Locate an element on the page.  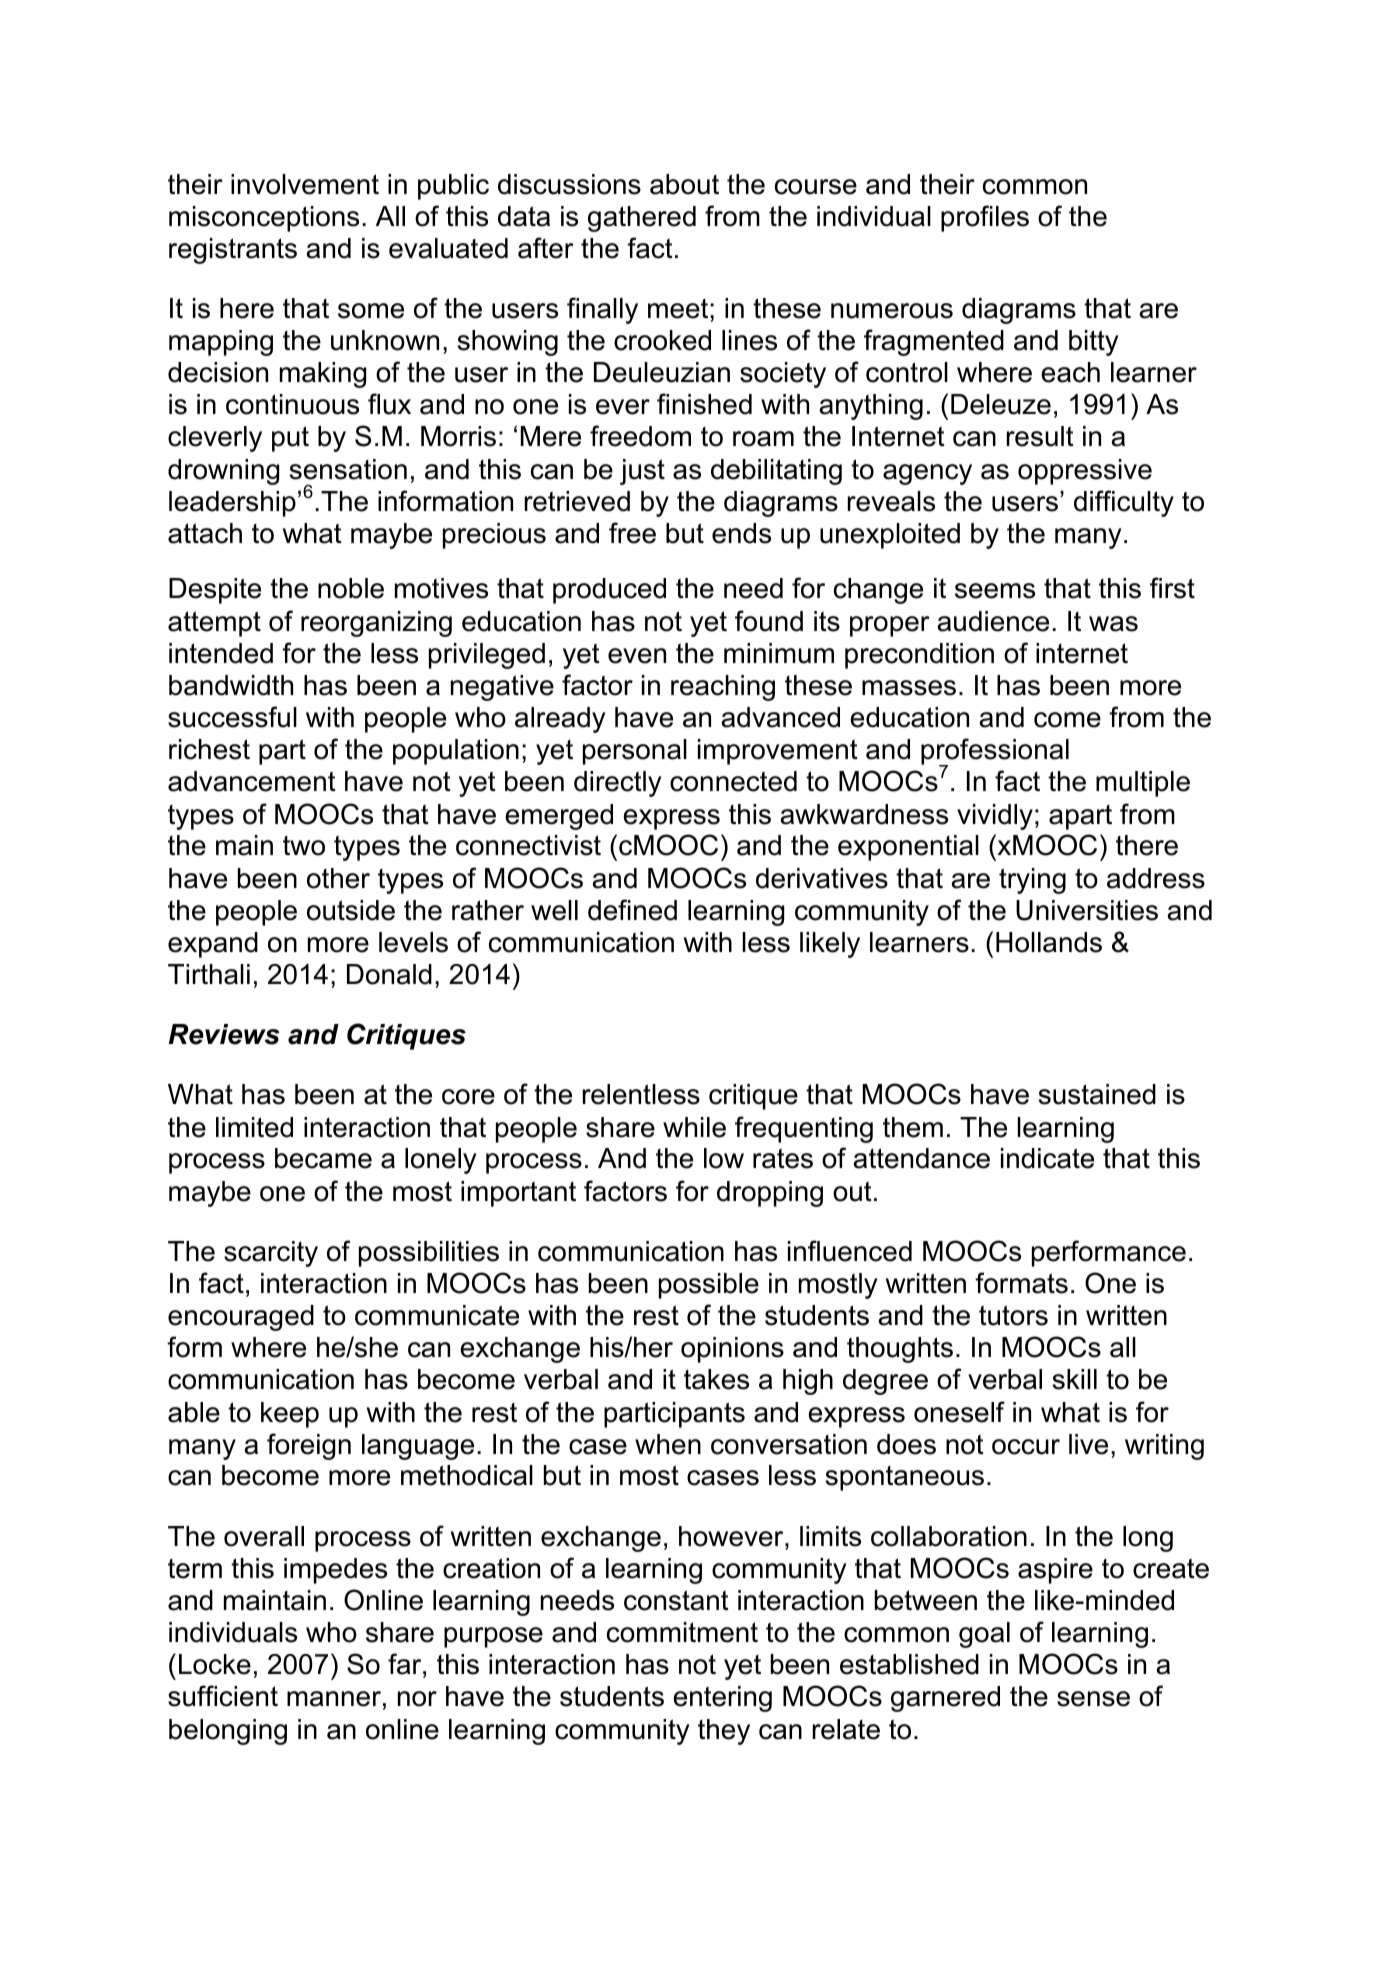
sense is located at coordinates (1093, 1699).
